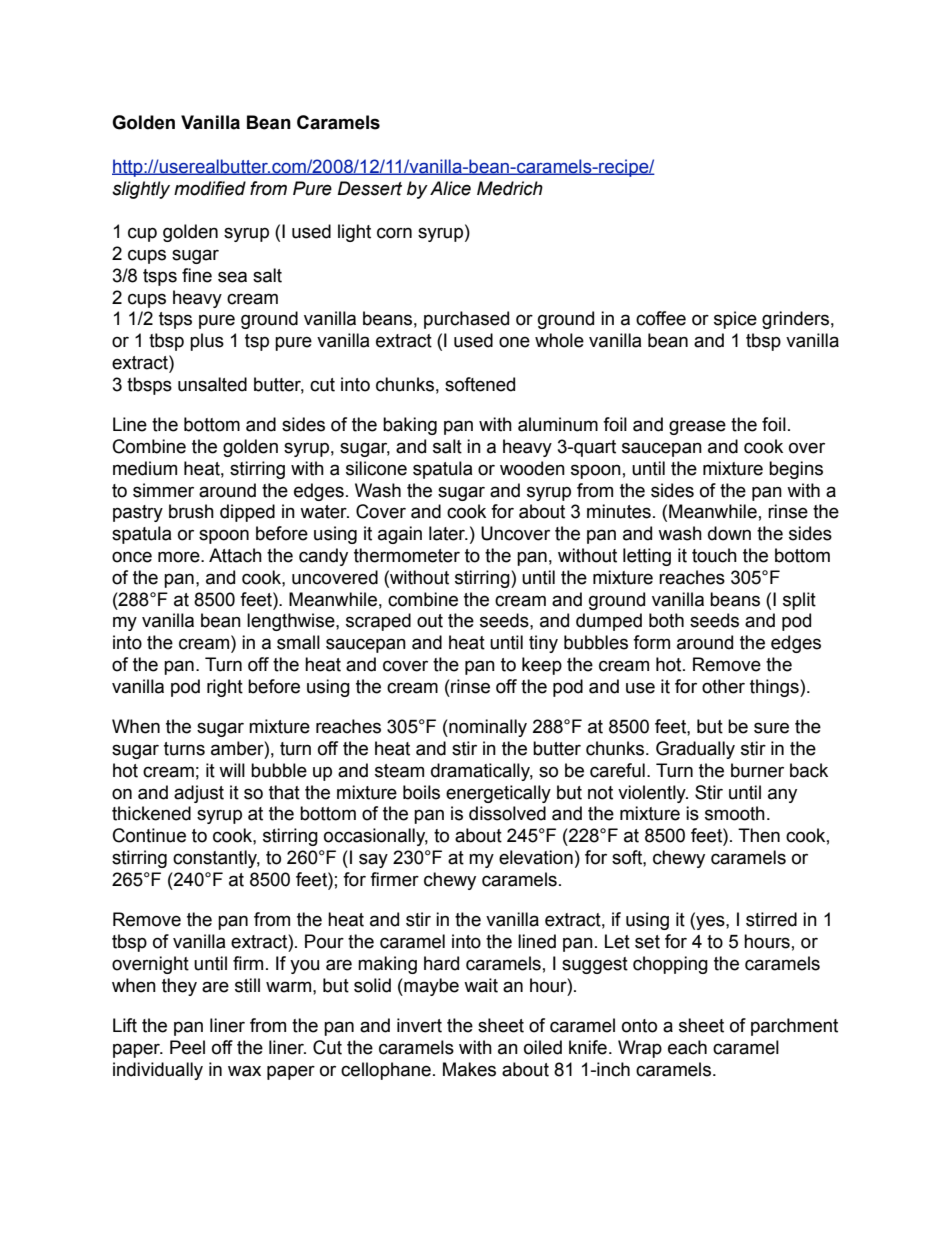  Describe the element at coordinates (410, 426) in the screenshot. I see `baking` at that location.
